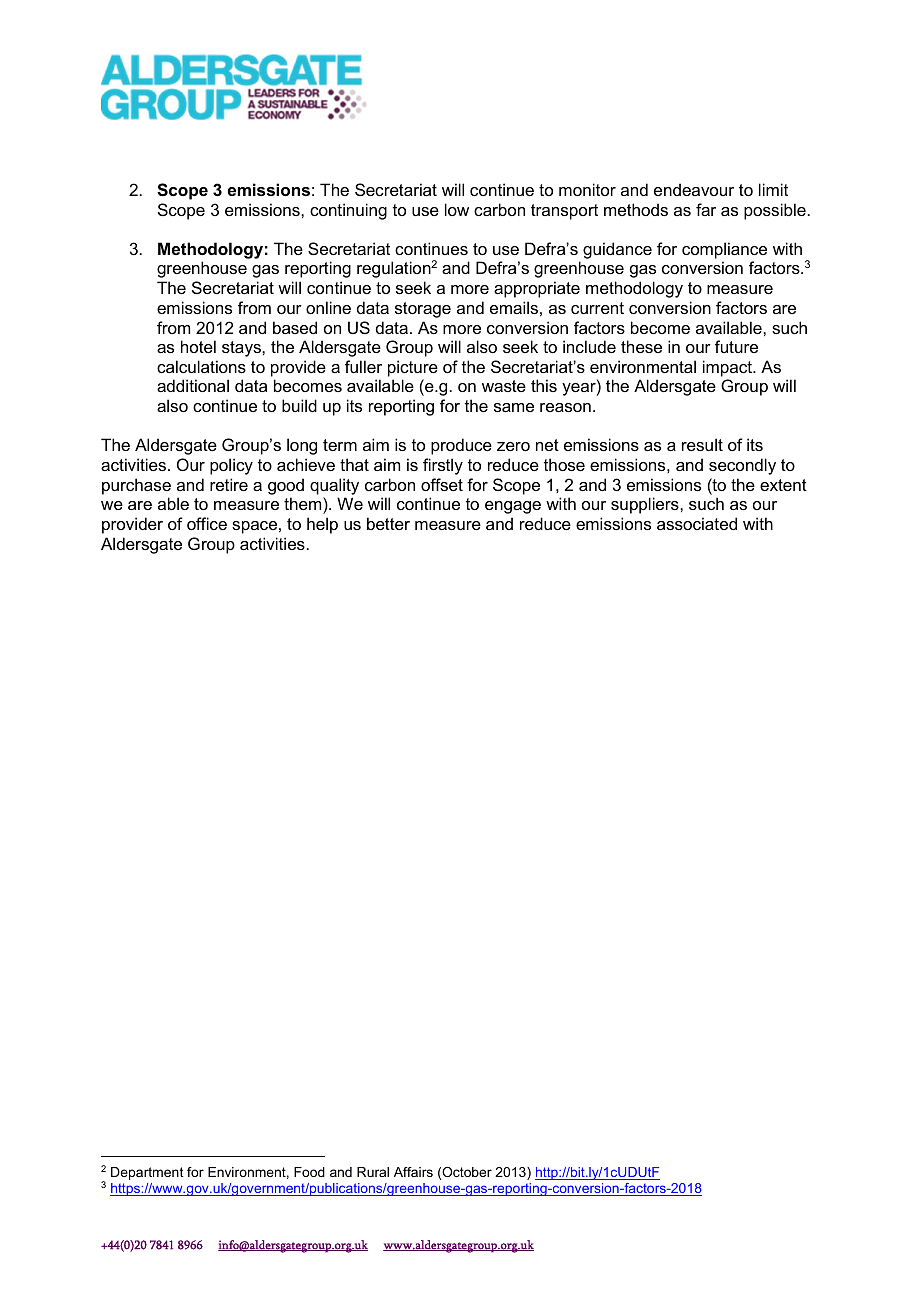 Image resolution: width=924 pixels, height=1308 pixels. I want to click on continuing, so click(348, 211).
